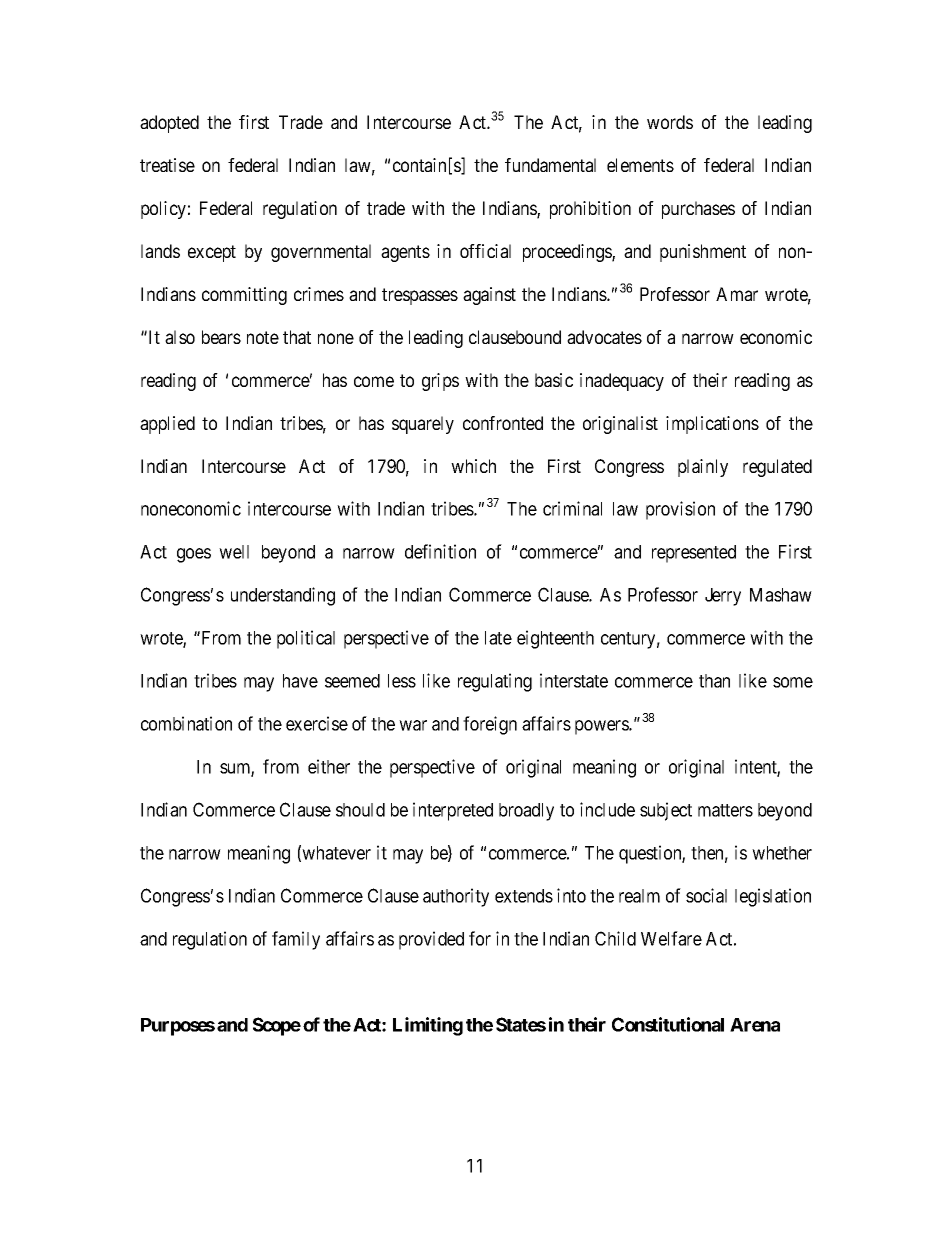  I want to click on words, so click(670, 122).
